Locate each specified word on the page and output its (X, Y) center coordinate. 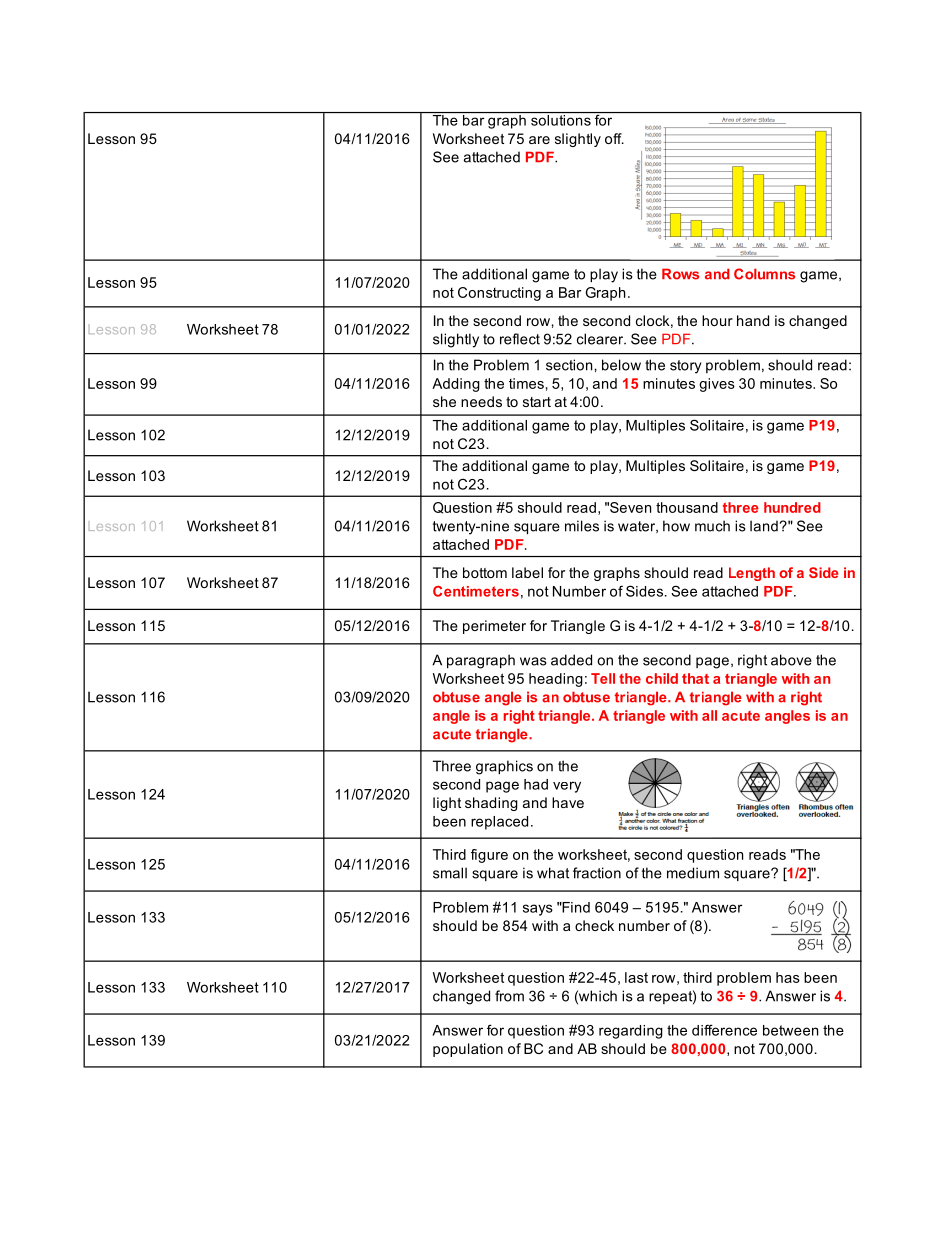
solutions (561, 119)
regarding (631, 1032)
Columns (764, 274)
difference (724, 1030)
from (509, 996)
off (614, 138)
